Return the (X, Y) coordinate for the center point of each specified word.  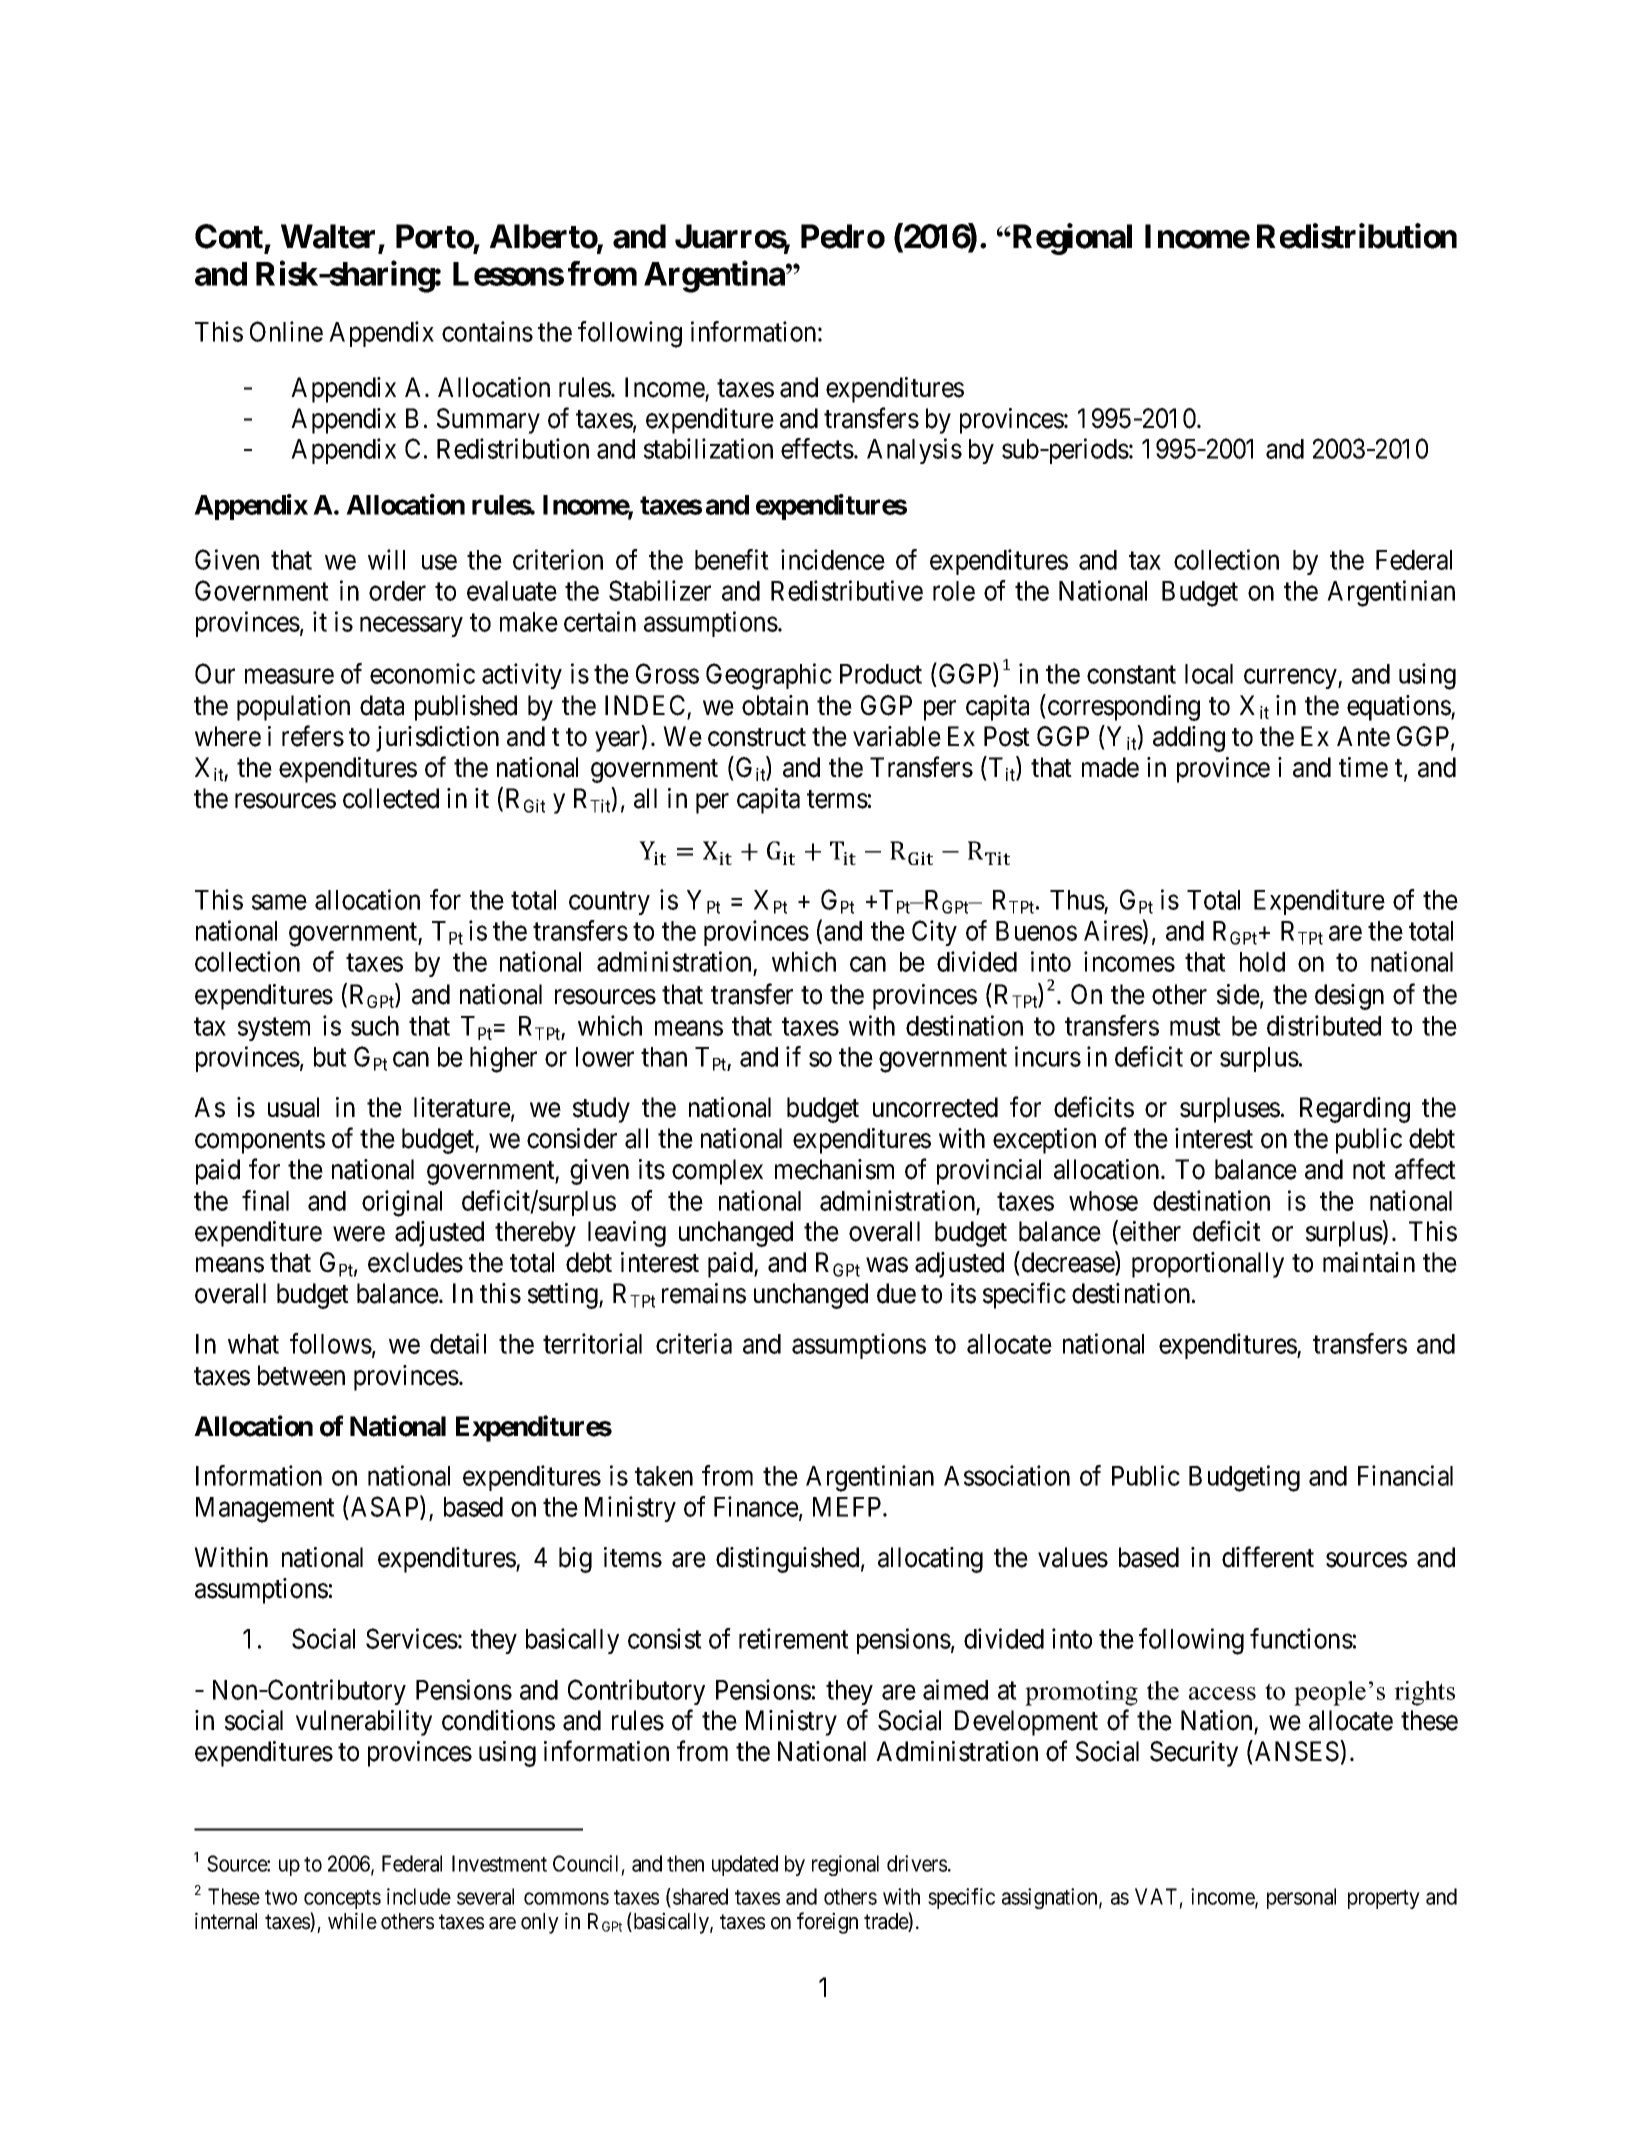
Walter (328, 236)
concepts (342, 1899)
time (1363, 767)
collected (391, 798)
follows (331, 1343)
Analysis (914, 451)
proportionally (1208, 1265)
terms (837, 799)
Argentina (714, 277)
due (896, 1293)
